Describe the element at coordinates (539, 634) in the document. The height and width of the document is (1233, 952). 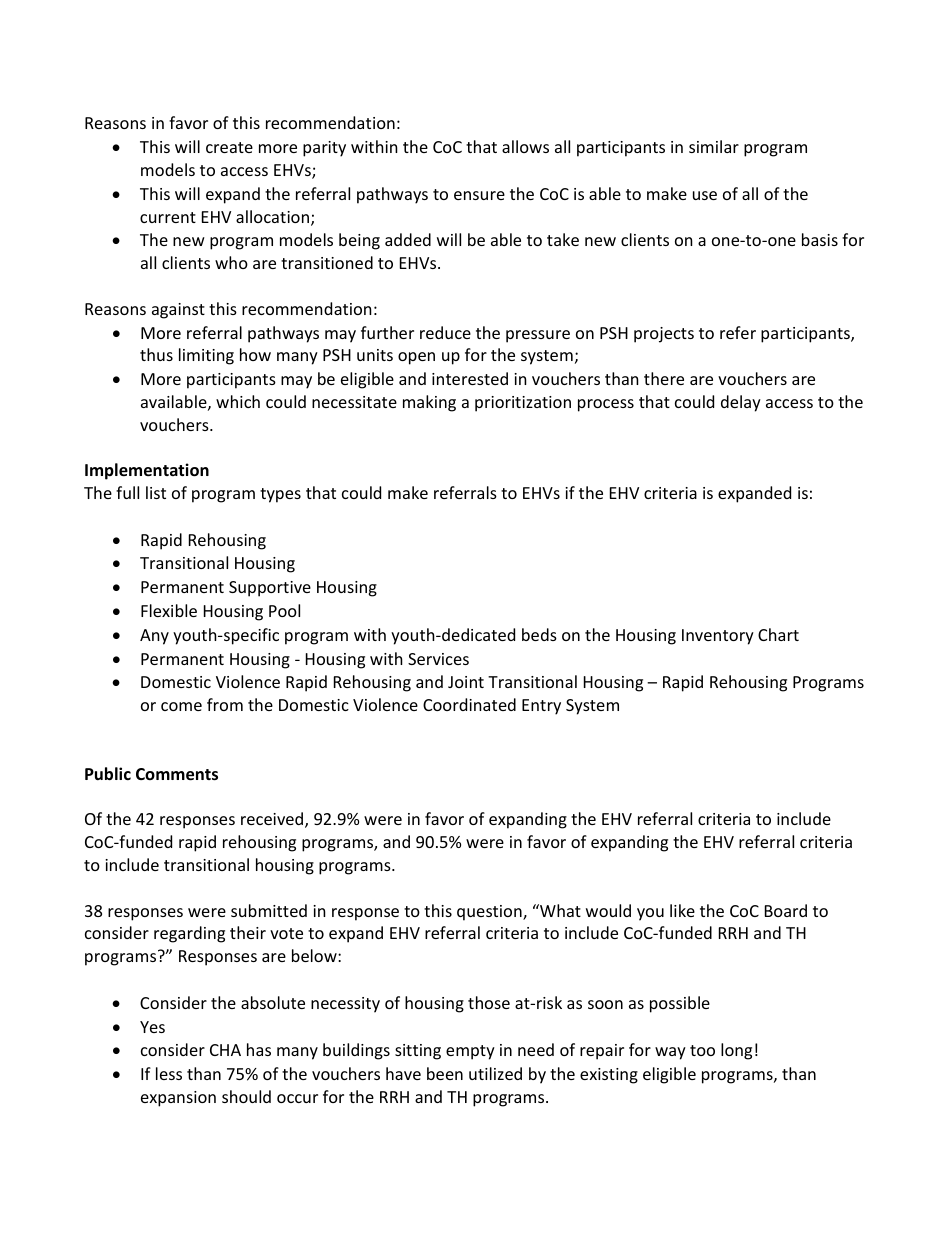
I see `beds` at that location.
